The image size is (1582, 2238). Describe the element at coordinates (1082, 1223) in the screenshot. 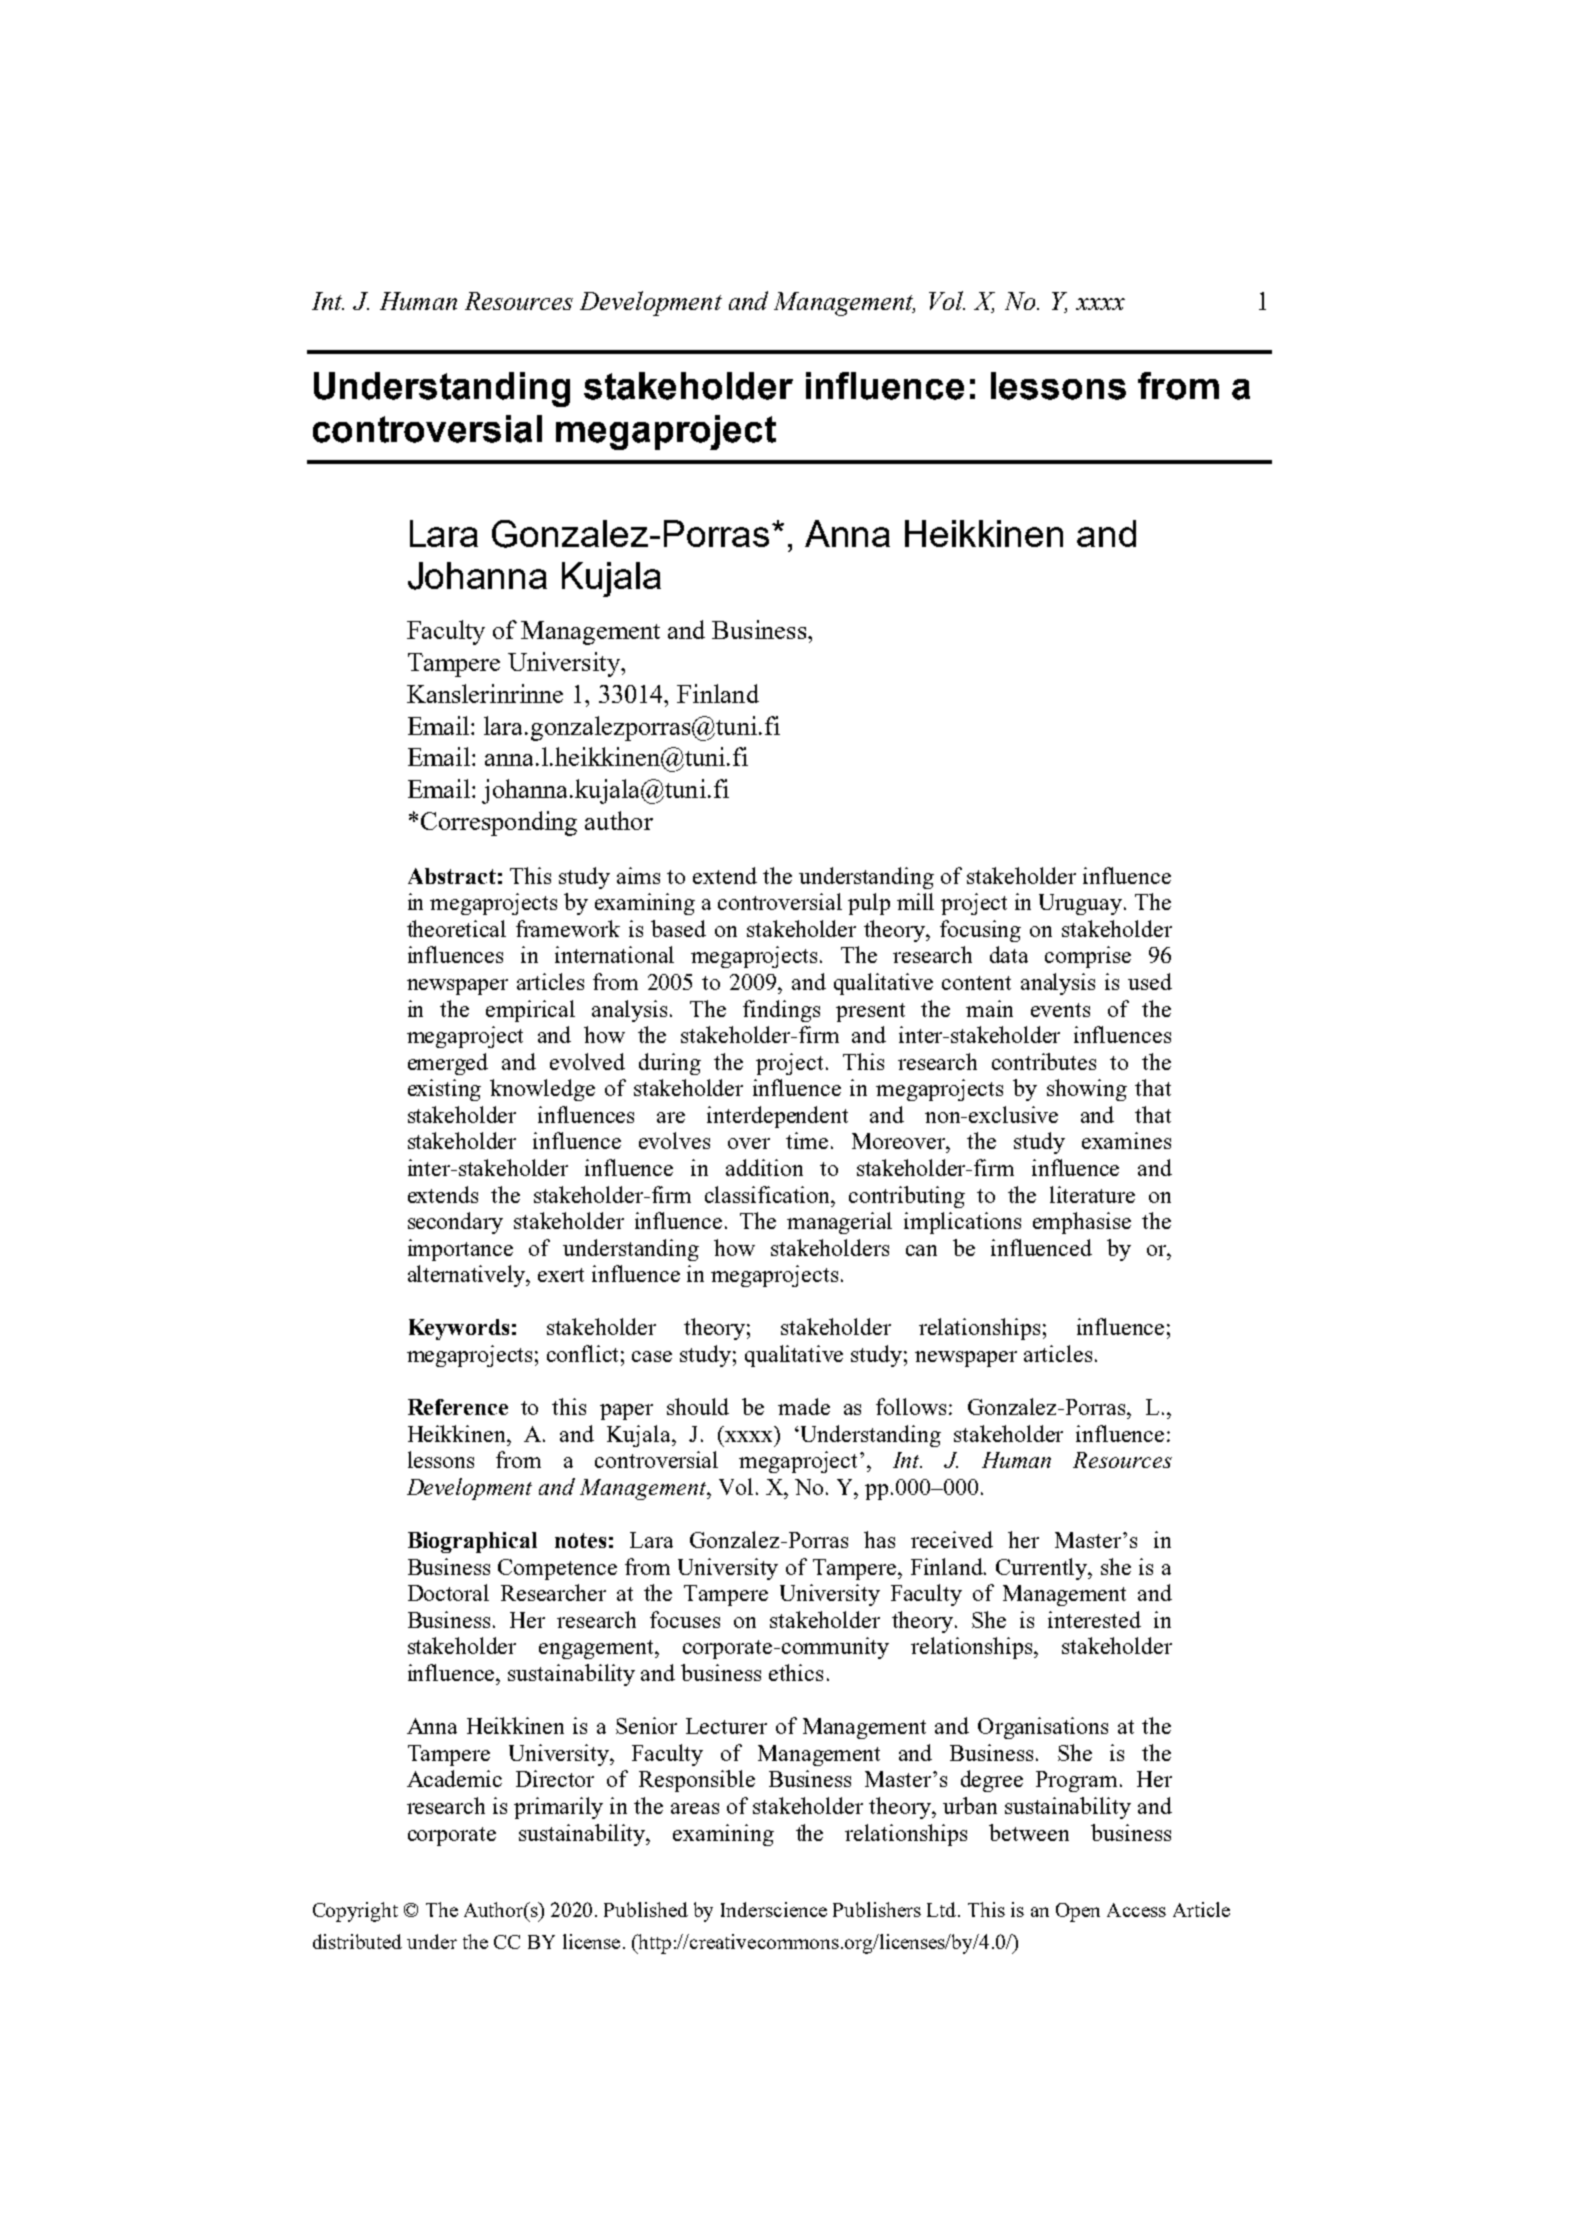

I see `emphasise` at that location.
